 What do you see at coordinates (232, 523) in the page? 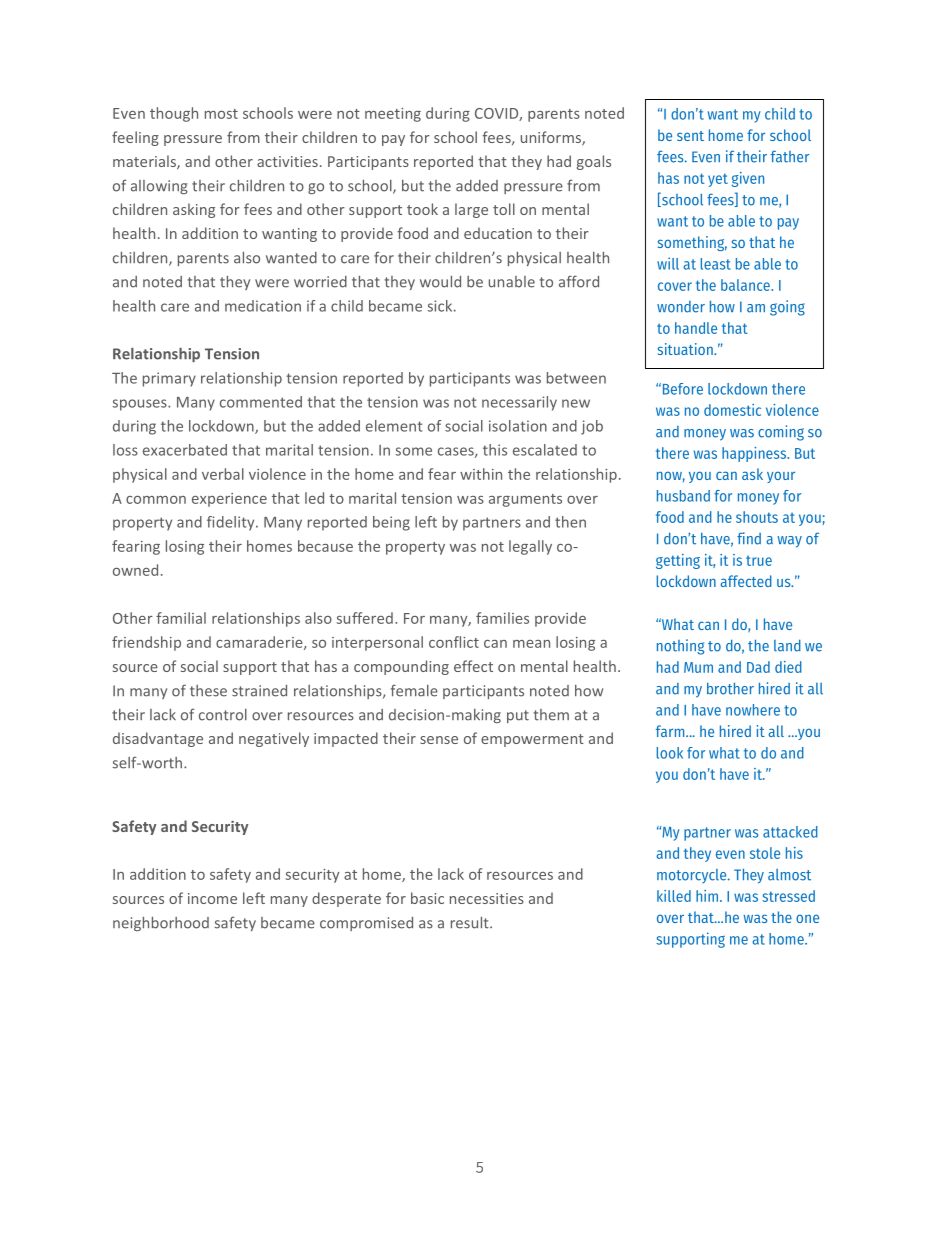
I see `fidelity` at bounding box center [232, 523].
